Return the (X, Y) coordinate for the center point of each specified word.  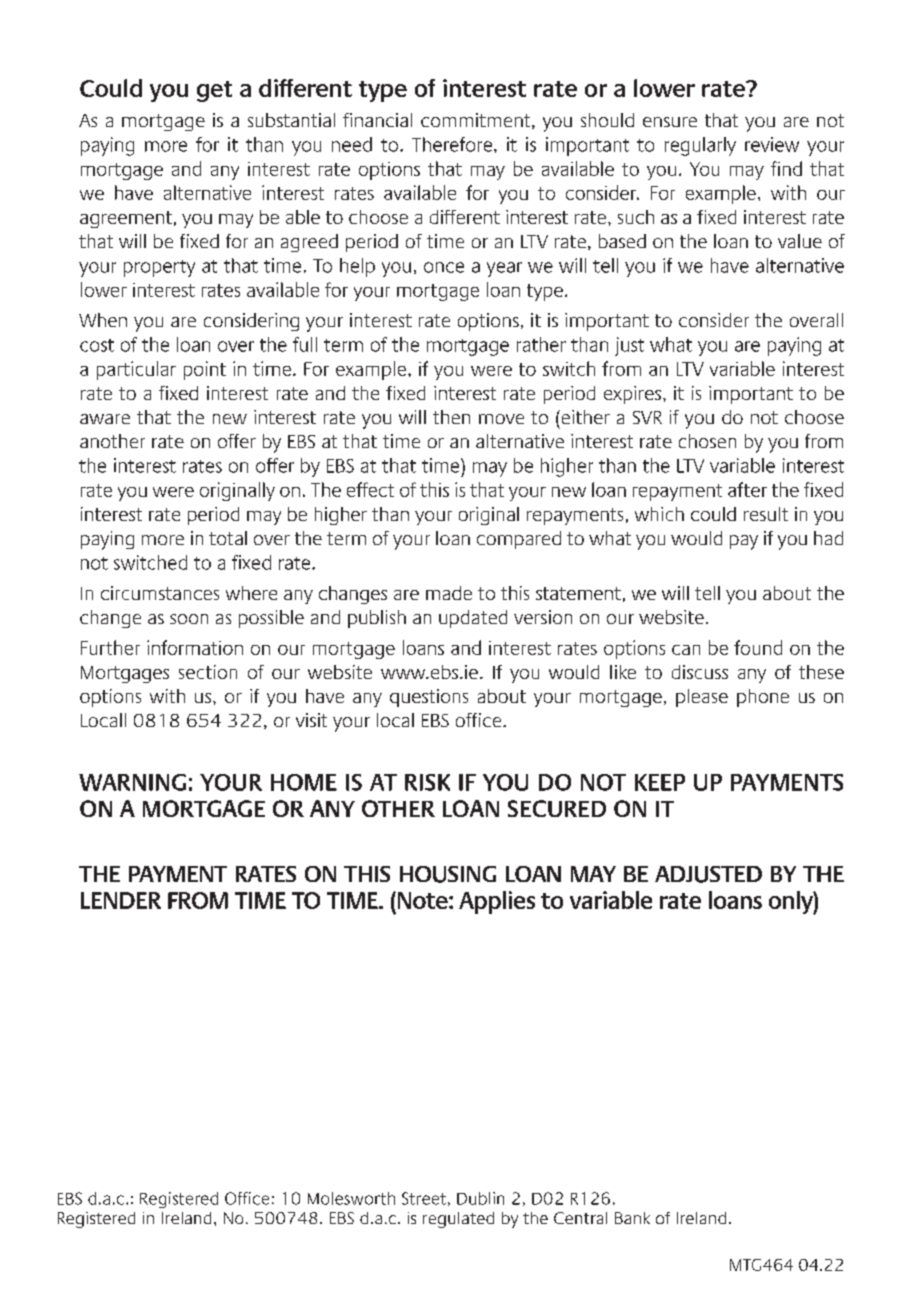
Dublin (480, 1198)
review (772, 144)
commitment (477, 121)
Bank (632, 1218)
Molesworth (351, 1198)
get (214, 91)
